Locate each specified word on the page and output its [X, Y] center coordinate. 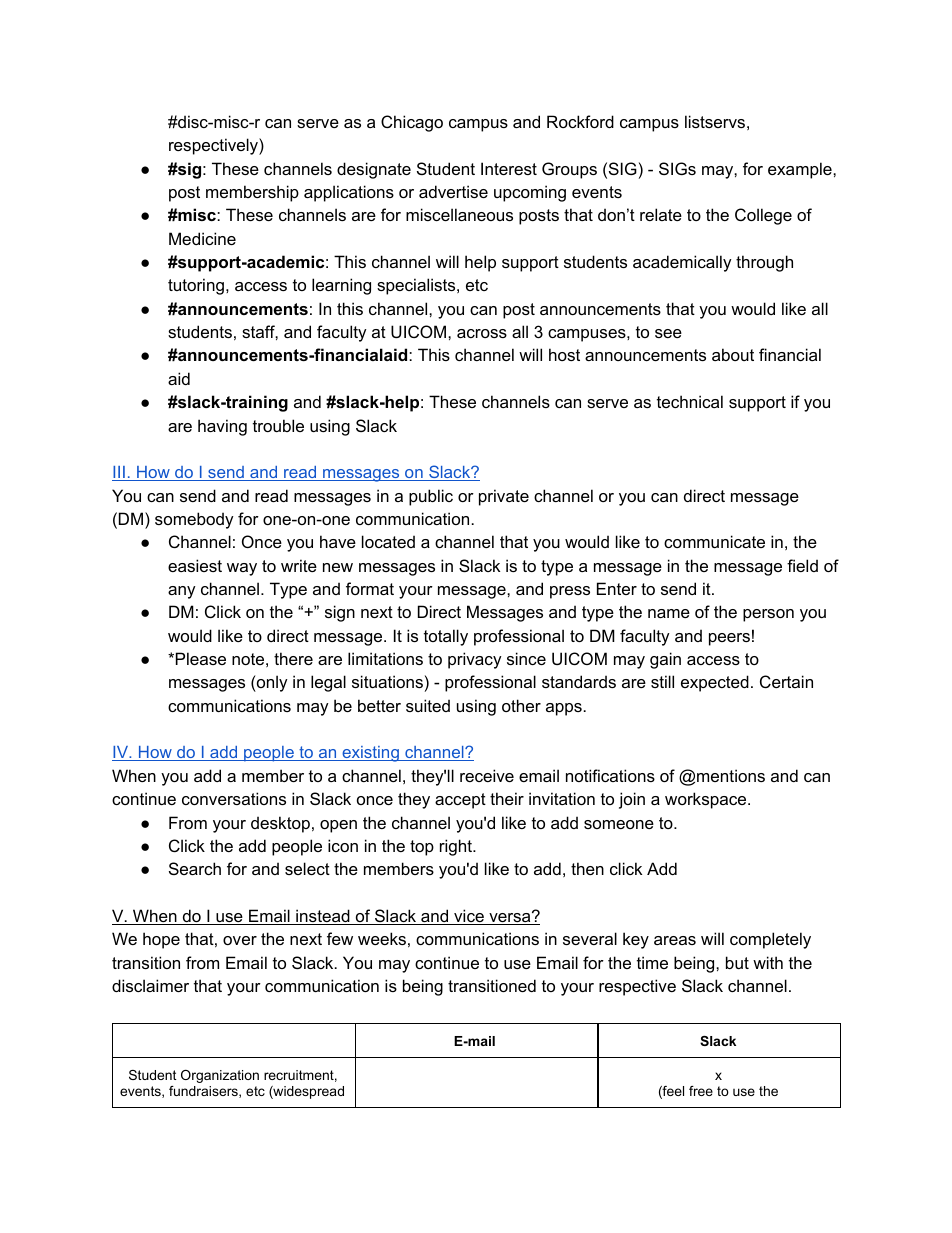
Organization [220, 1076]
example [801, 170]
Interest [509, 168]
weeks [382, 938]
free [701, 1091]
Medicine [202, 238]
